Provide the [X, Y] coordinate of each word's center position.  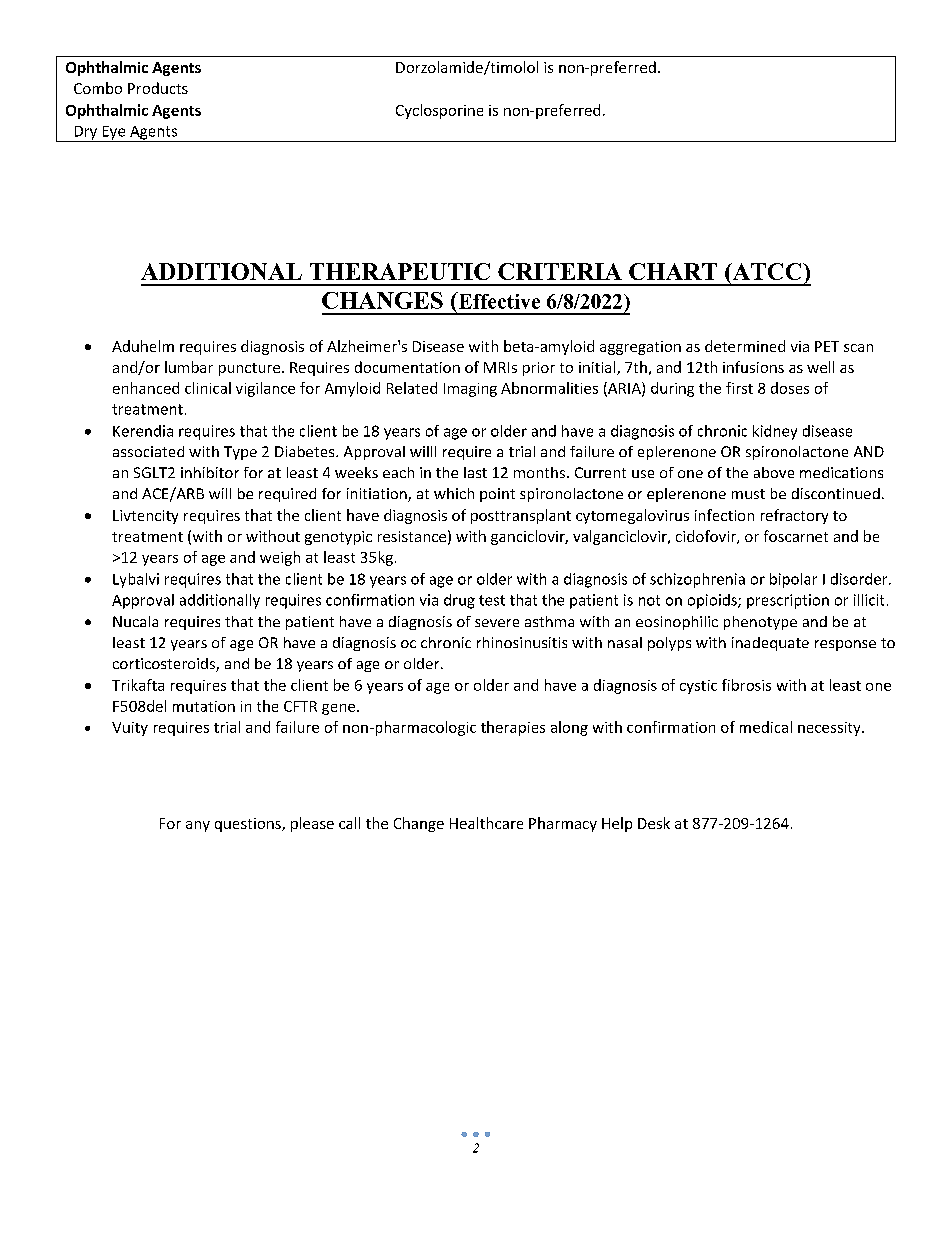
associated [148, 451]
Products [158, 88]
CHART [673, 271]
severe [497, 623]
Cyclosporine [439, 111]
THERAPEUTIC [400, 271]
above [774, 472]
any [198, 826]
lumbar [189, 367]
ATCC [767, 271]
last [475, 472]
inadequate [770, 644]
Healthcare [486, 823]
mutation [204, 706]
